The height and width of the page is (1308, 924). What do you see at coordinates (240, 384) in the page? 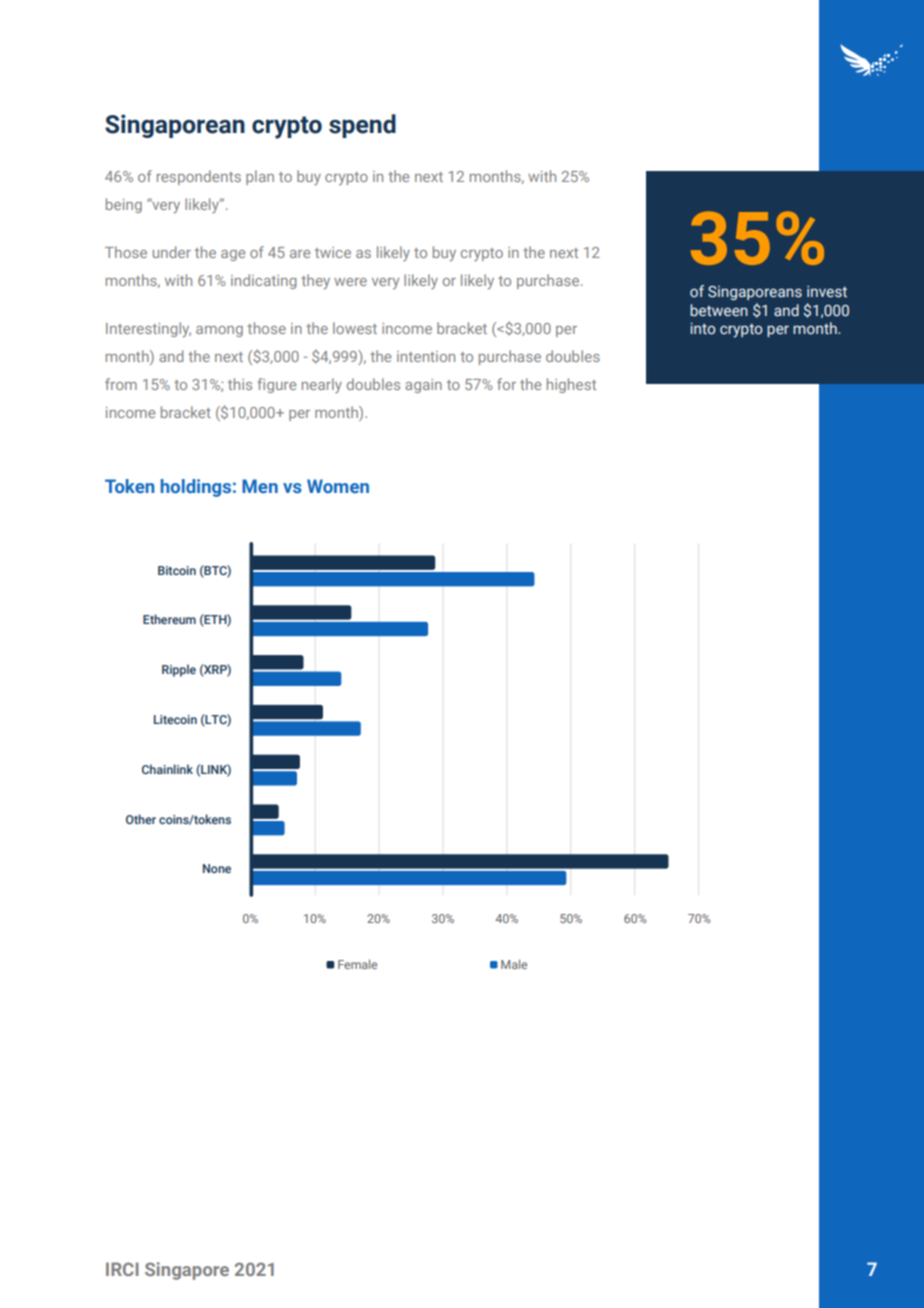
I see `this` at bounding box center [240, 384].
